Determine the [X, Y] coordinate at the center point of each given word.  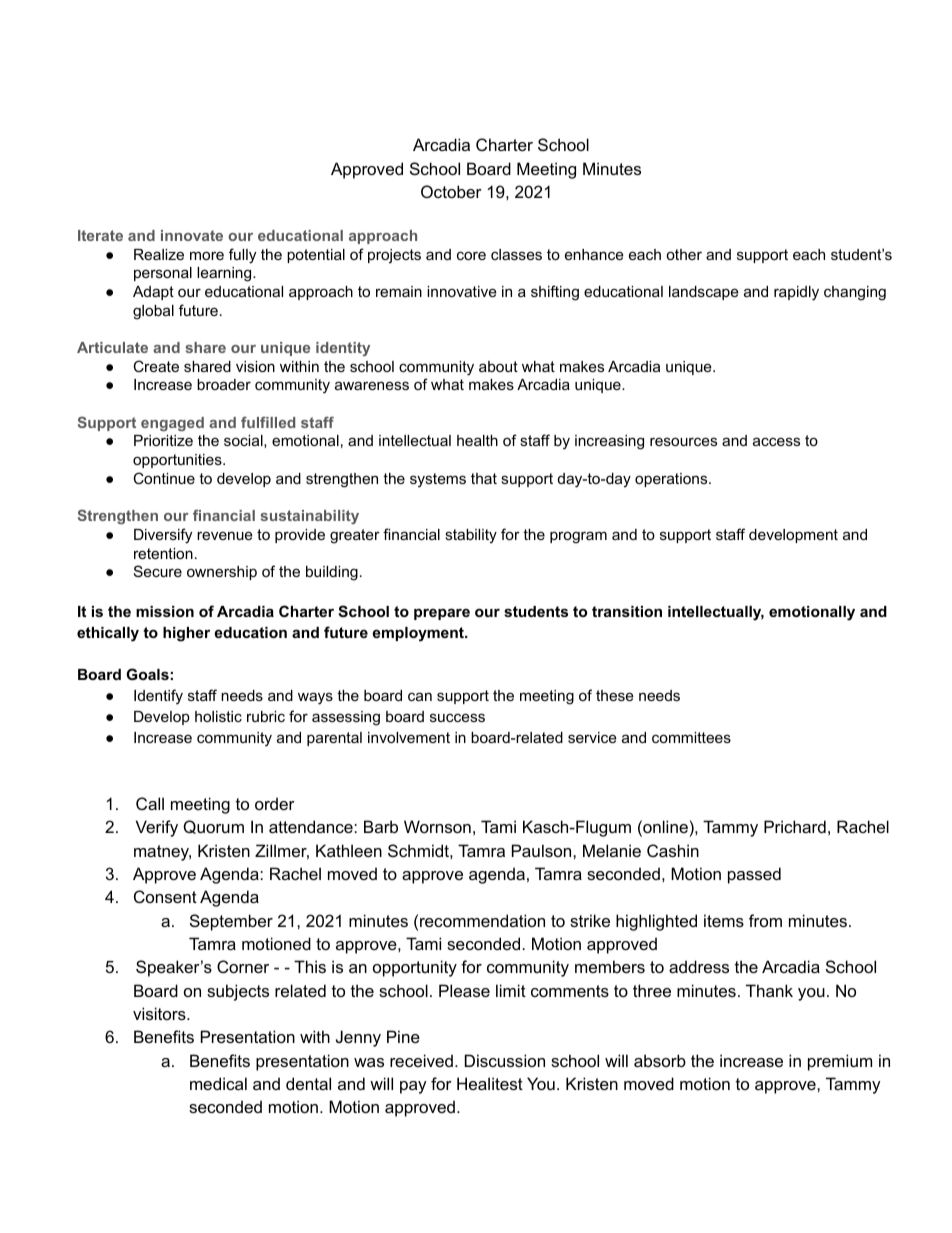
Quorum [213, 827]
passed [754, 875]
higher [186, 634]
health [477, 440]
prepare [442, 614]
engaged [172, 424]
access [776, 441]
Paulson [543, 850]
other [684, 254]
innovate [192, 235]
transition [627, 611]
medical [218, 1083]
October [451, 191]
